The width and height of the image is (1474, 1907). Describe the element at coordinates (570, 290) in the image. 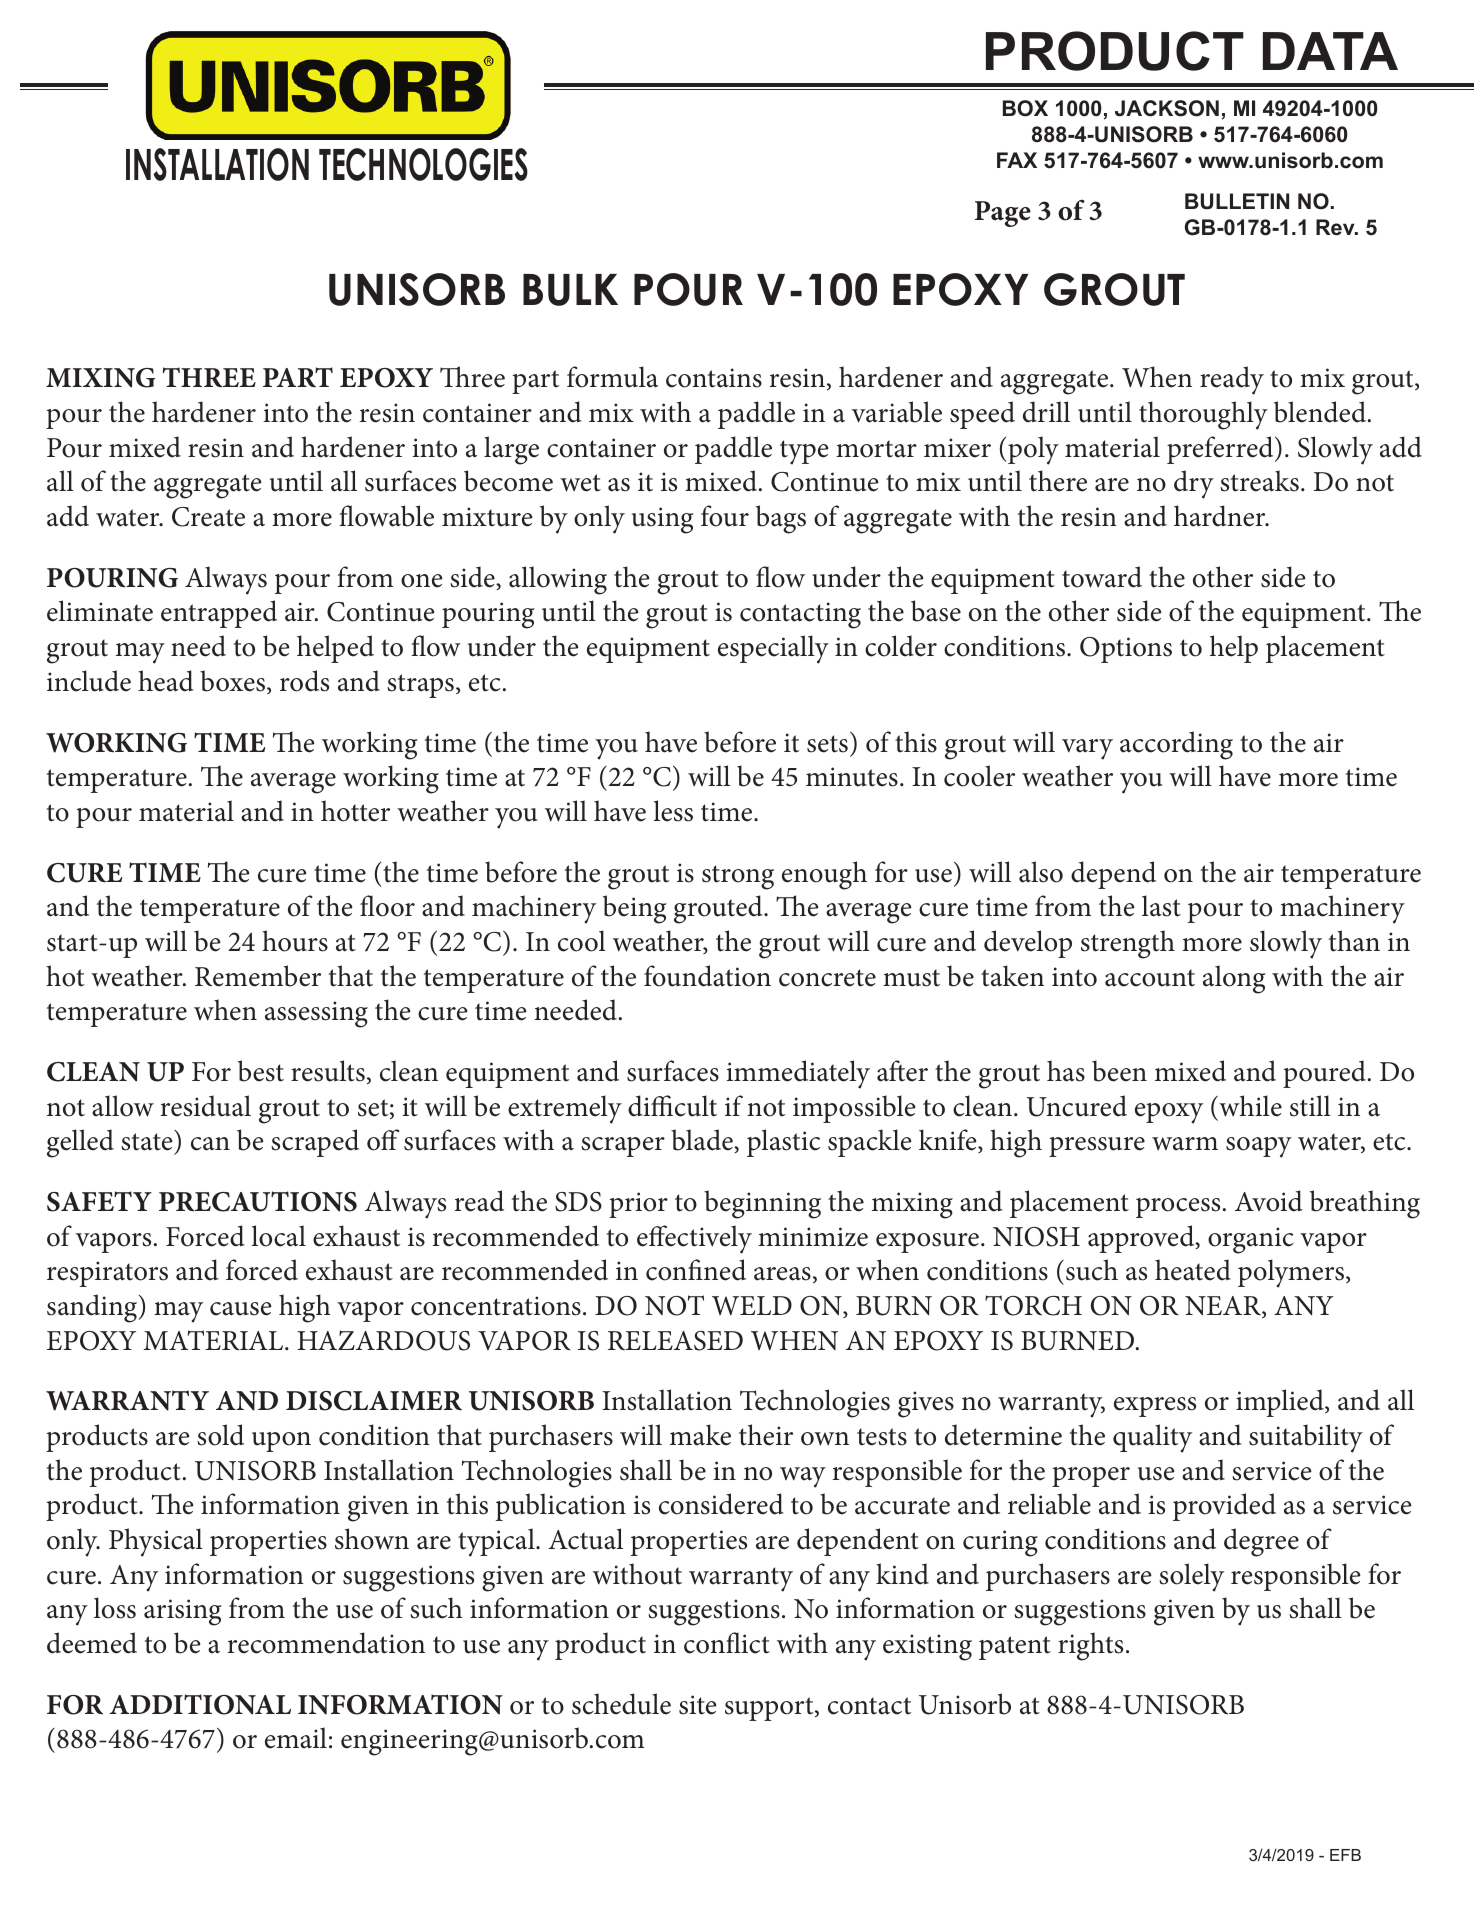

I see `BULK` at that location.
